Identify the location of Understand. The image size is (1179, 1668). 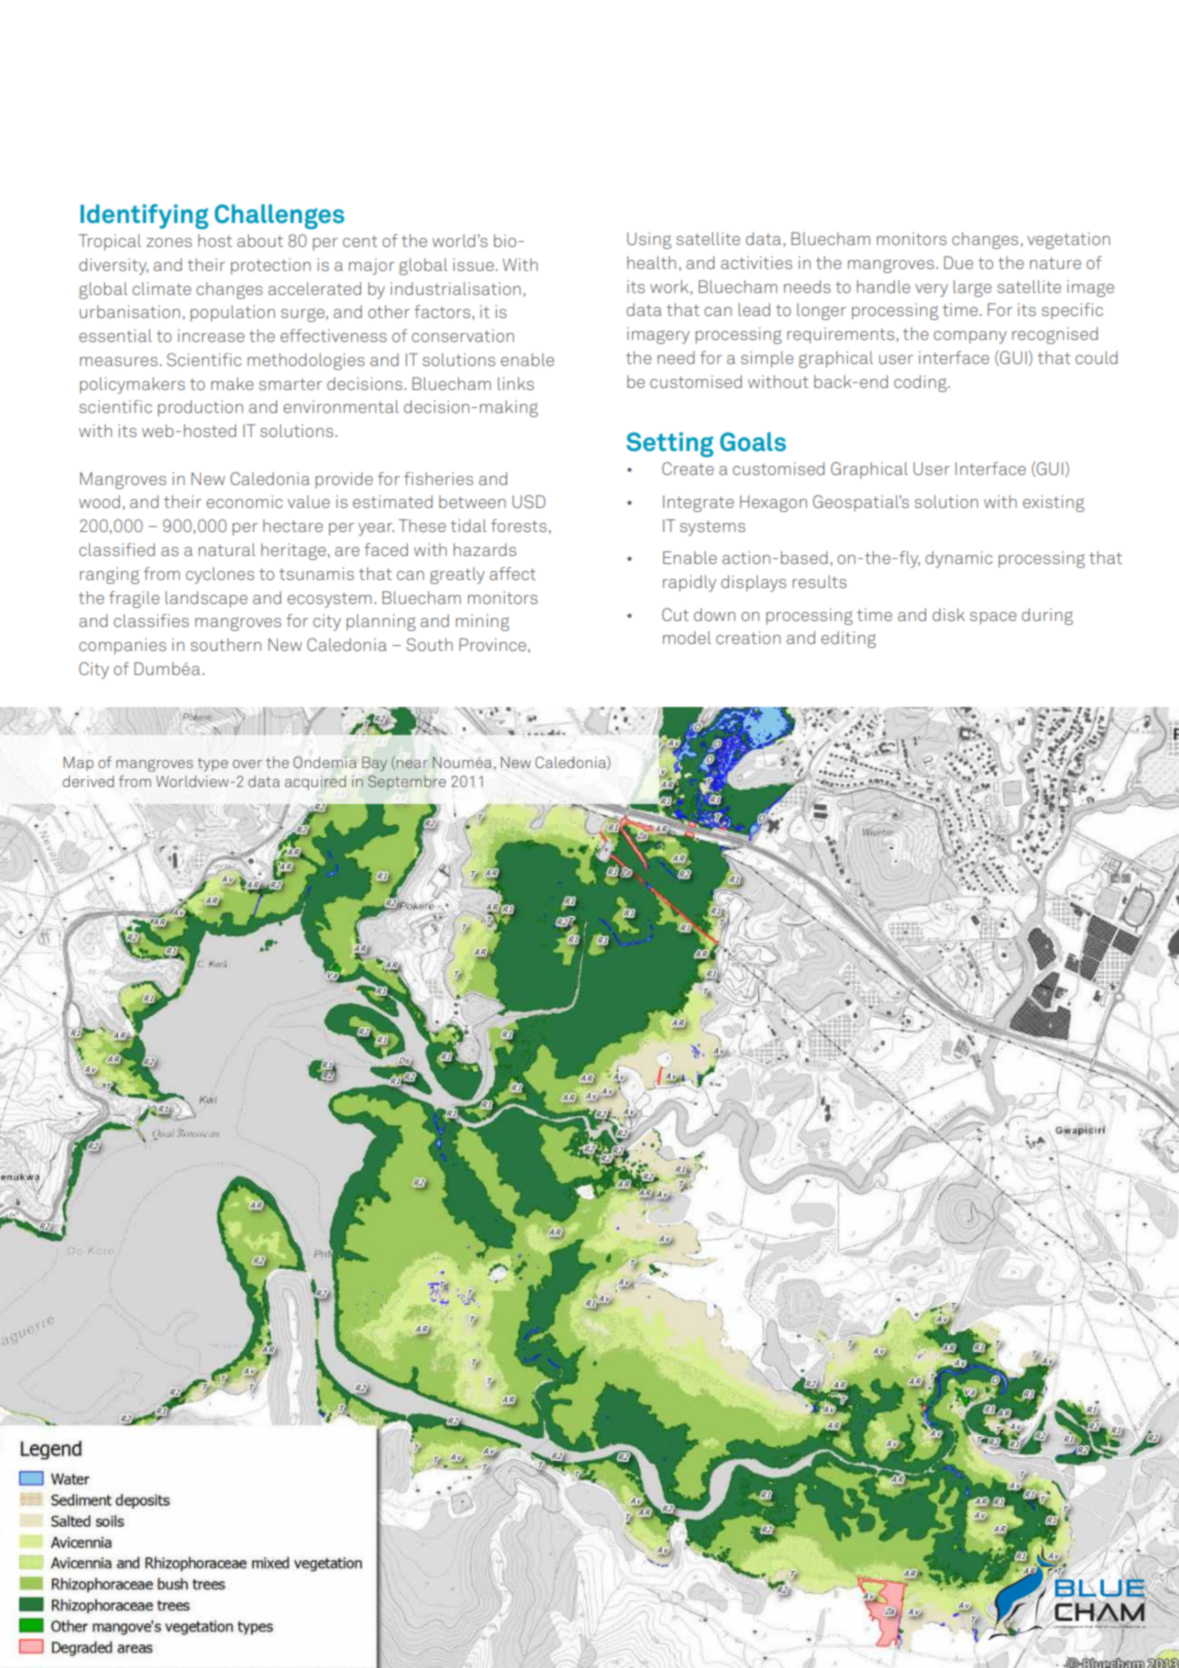
(1067, 1626).
